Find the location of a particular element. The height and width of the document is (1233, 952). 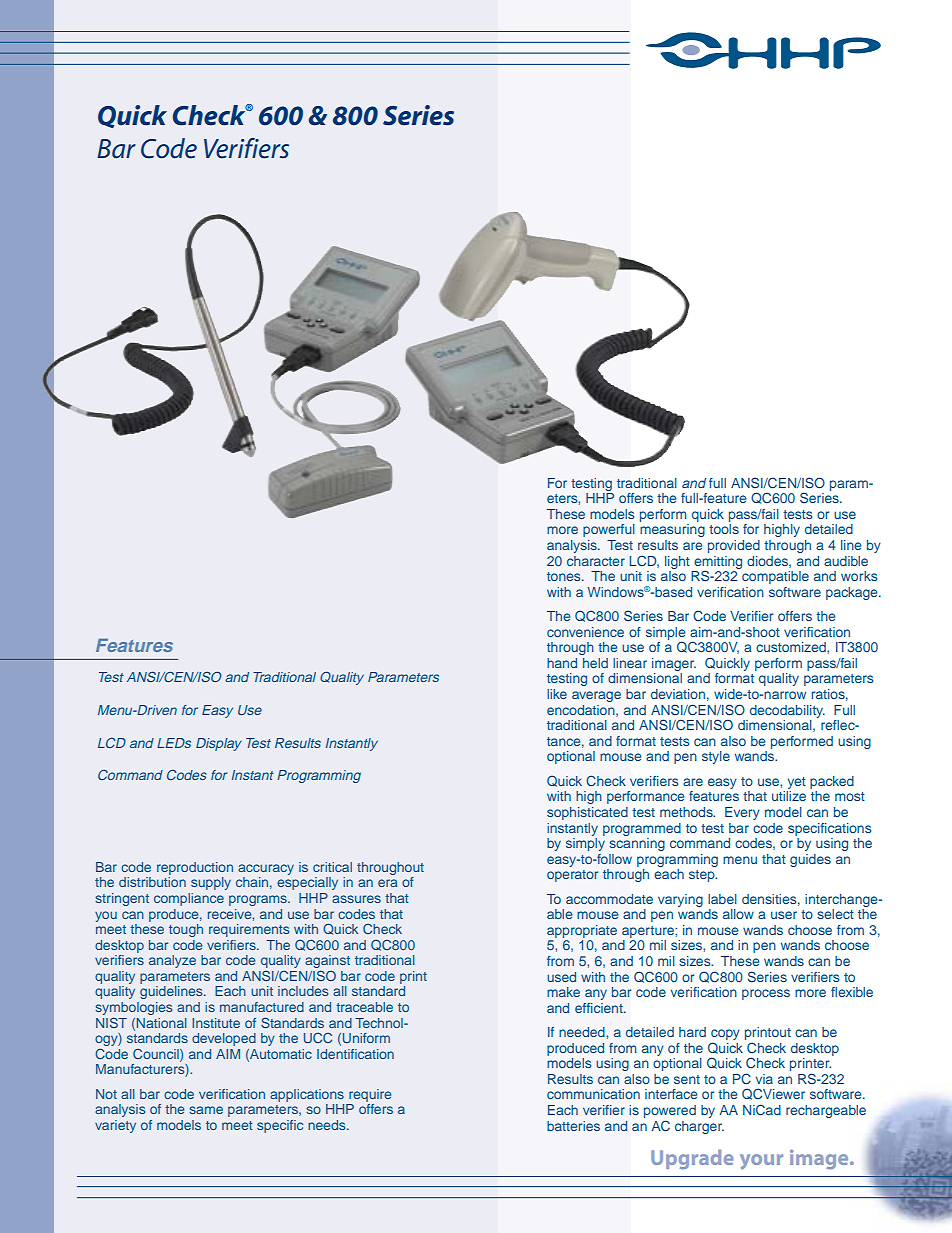

provided is located at coordinates (734, 546).
